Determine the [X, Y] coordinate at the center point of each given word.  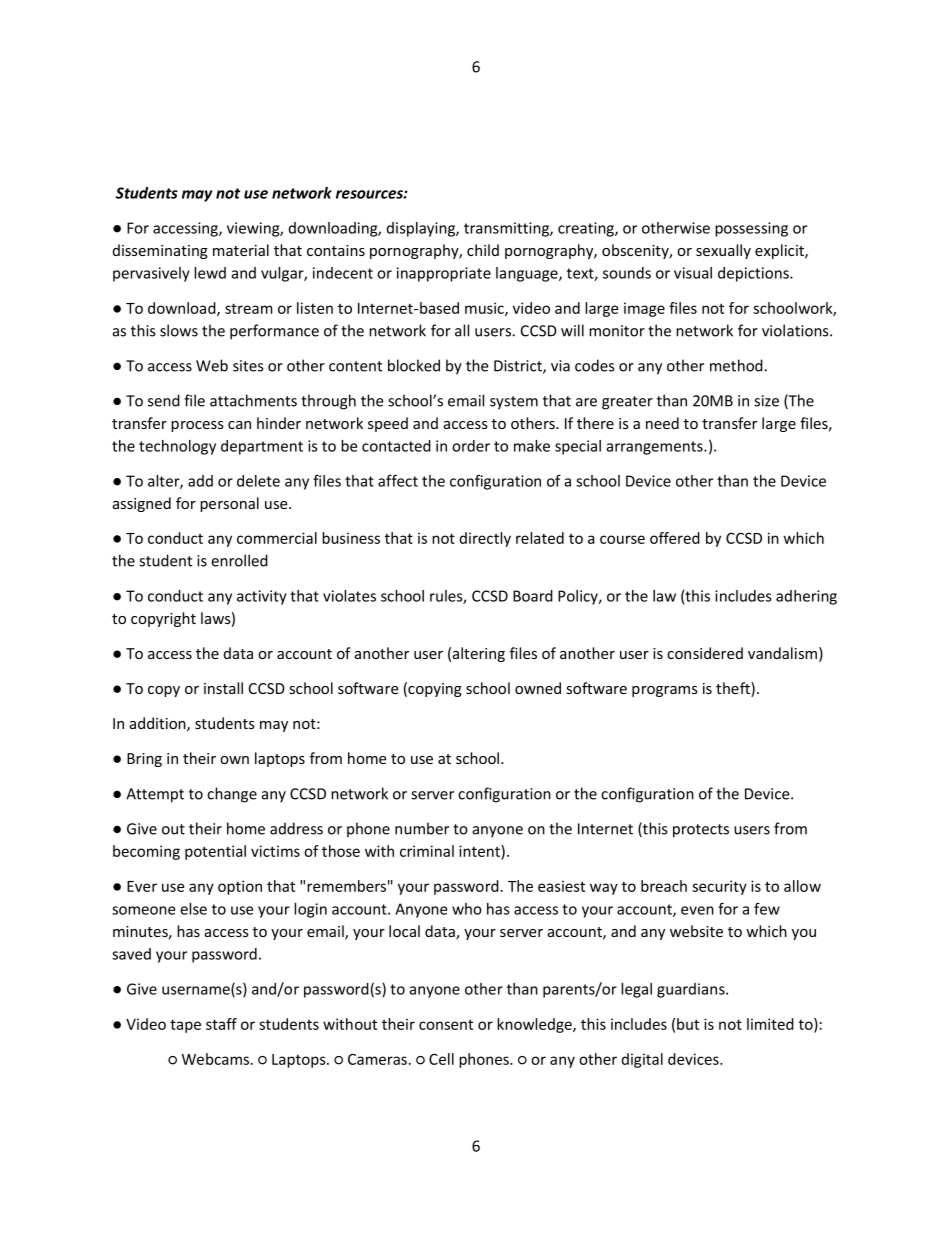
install [223, 688]
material [241, 250]
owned [538, 688]
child [483, 250]
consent [446, 1024]
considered [705, 653]
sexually [723, 251]
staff [221, 1024]
